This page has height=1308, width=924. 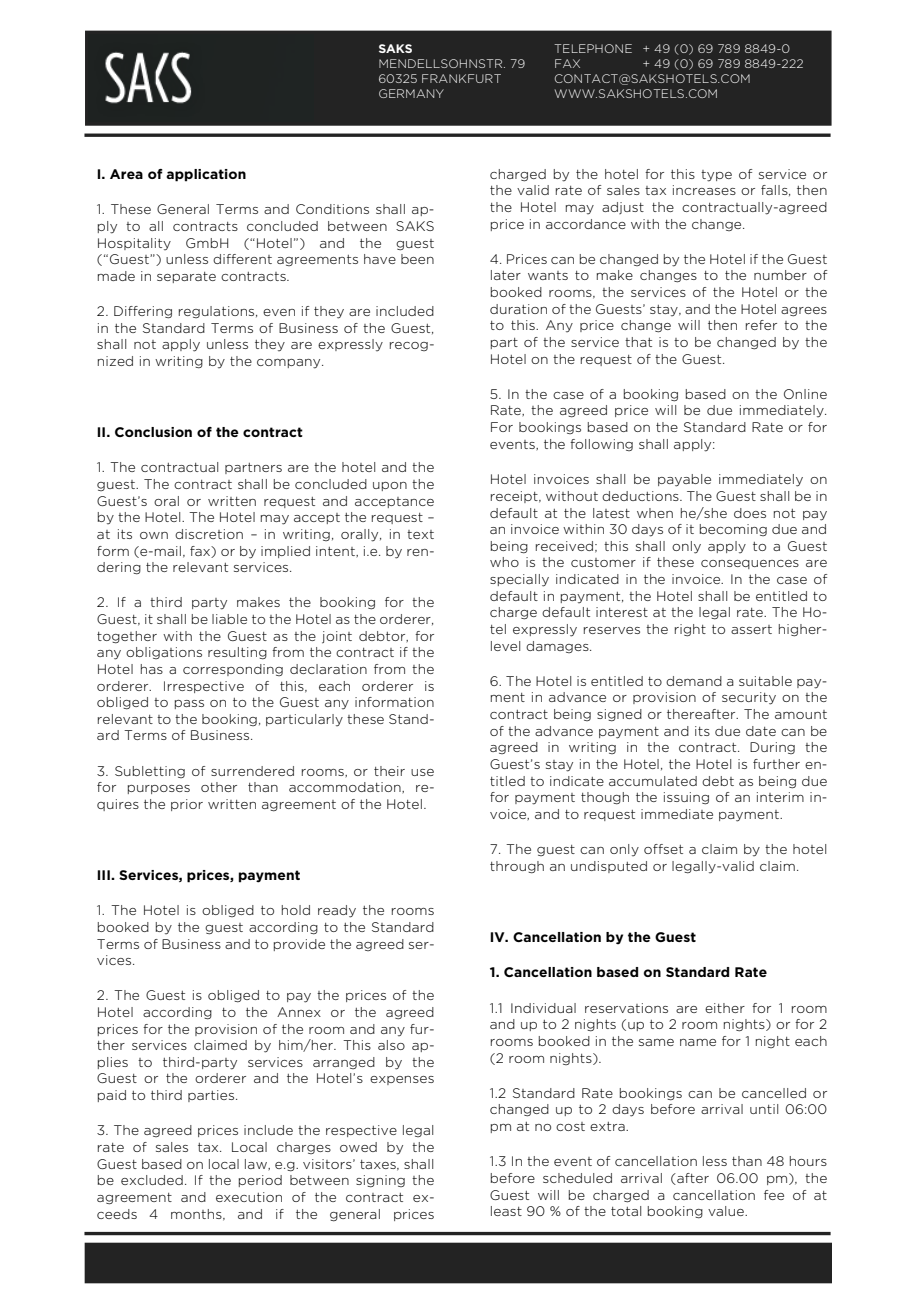 What do you see at coordinates (716, 176) in the page?
I see `type` at bounding box center [716, 176].
